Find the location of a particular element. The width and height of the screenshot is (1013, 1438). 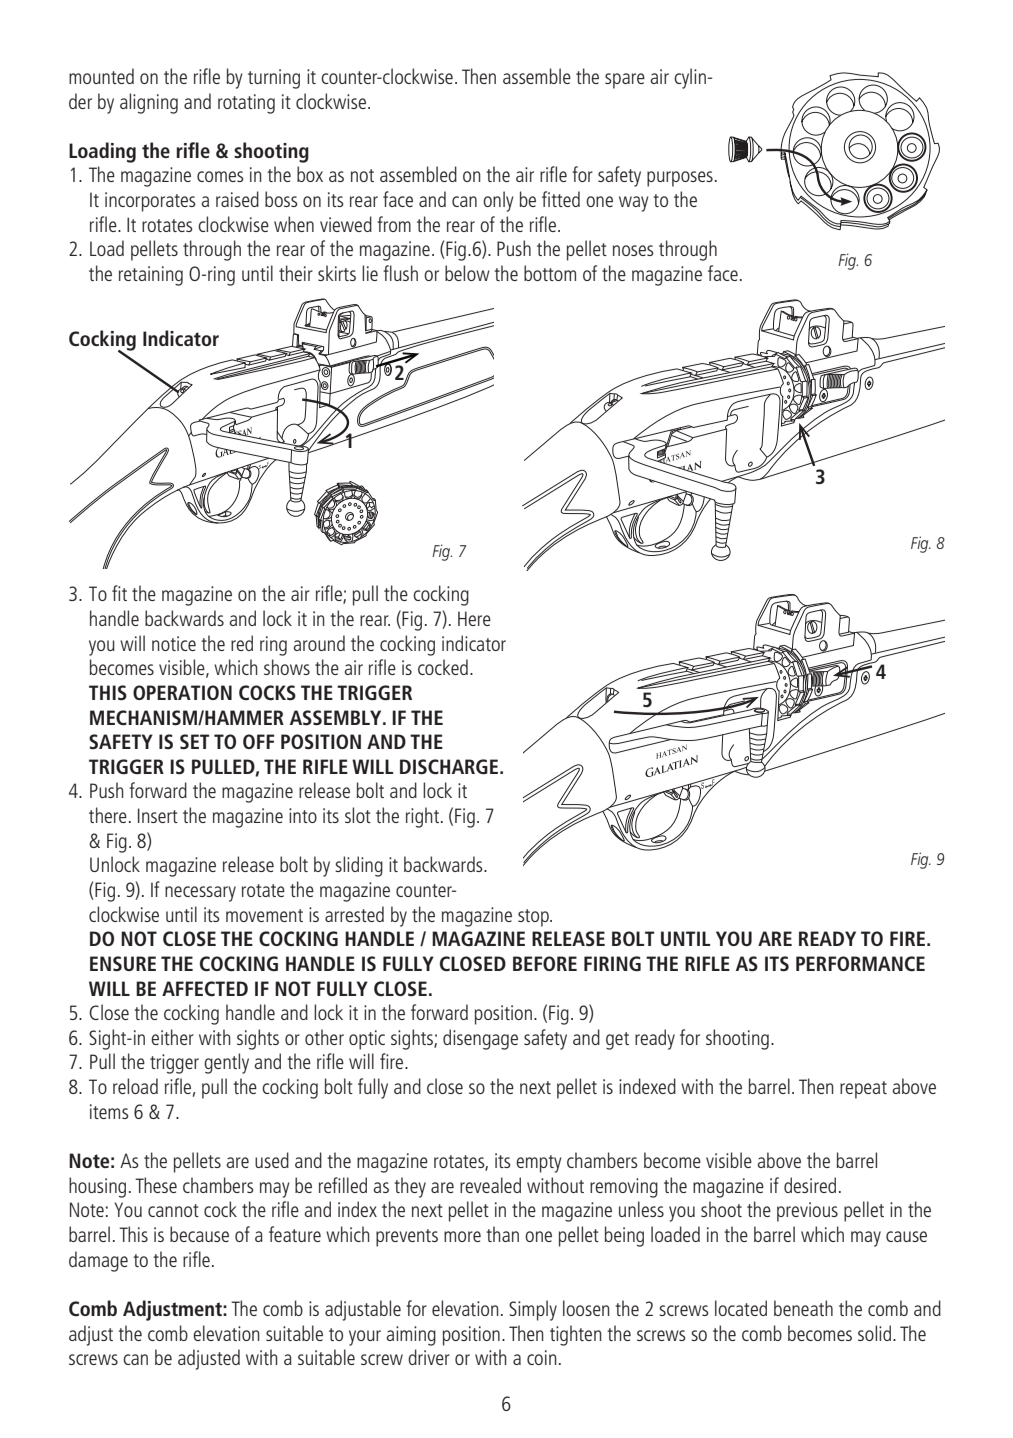

PERFORMANCE is located at coordinates (860, 963).
